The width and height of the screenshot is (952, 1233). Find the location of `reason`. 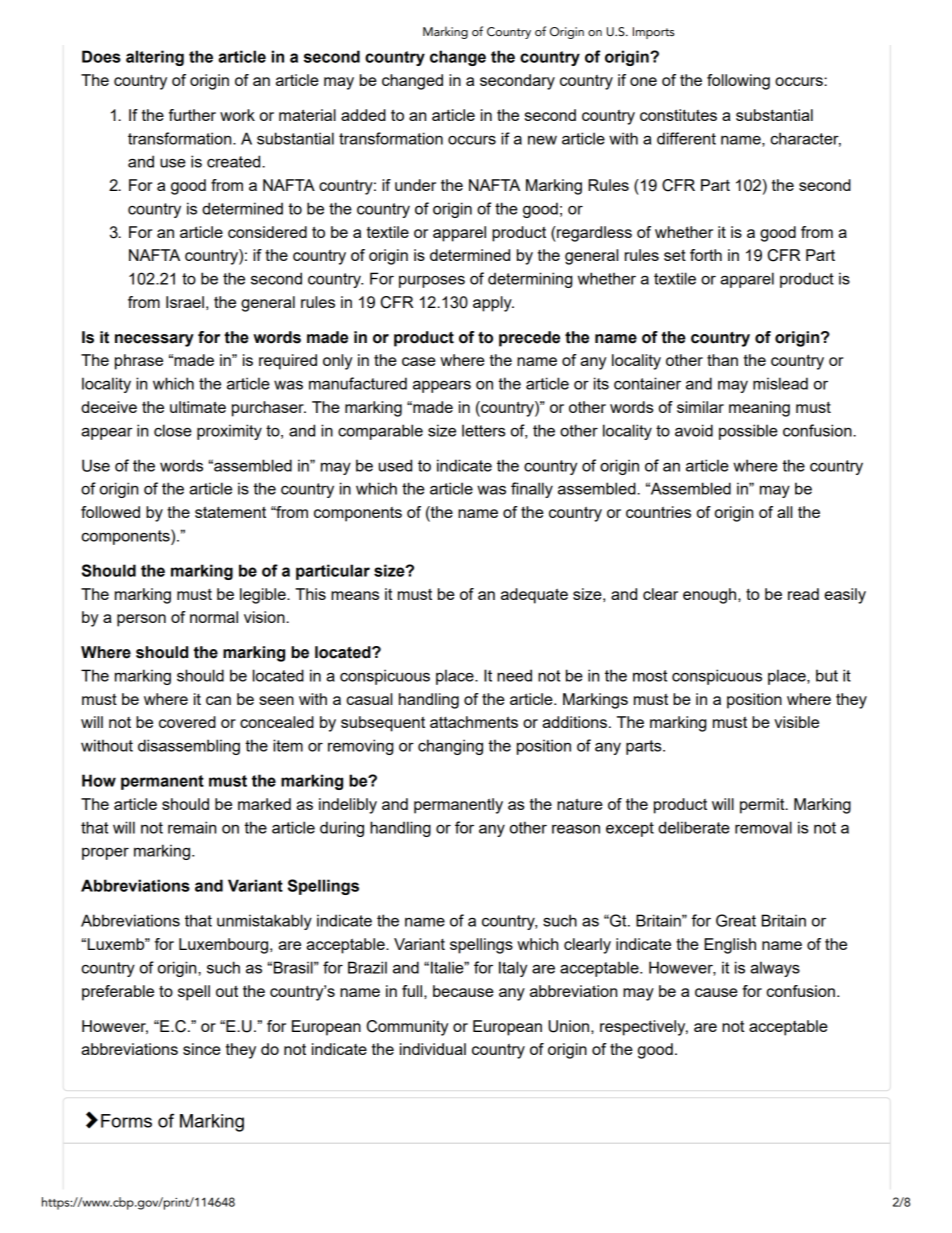

reason is located at coordinates (576, 829).
